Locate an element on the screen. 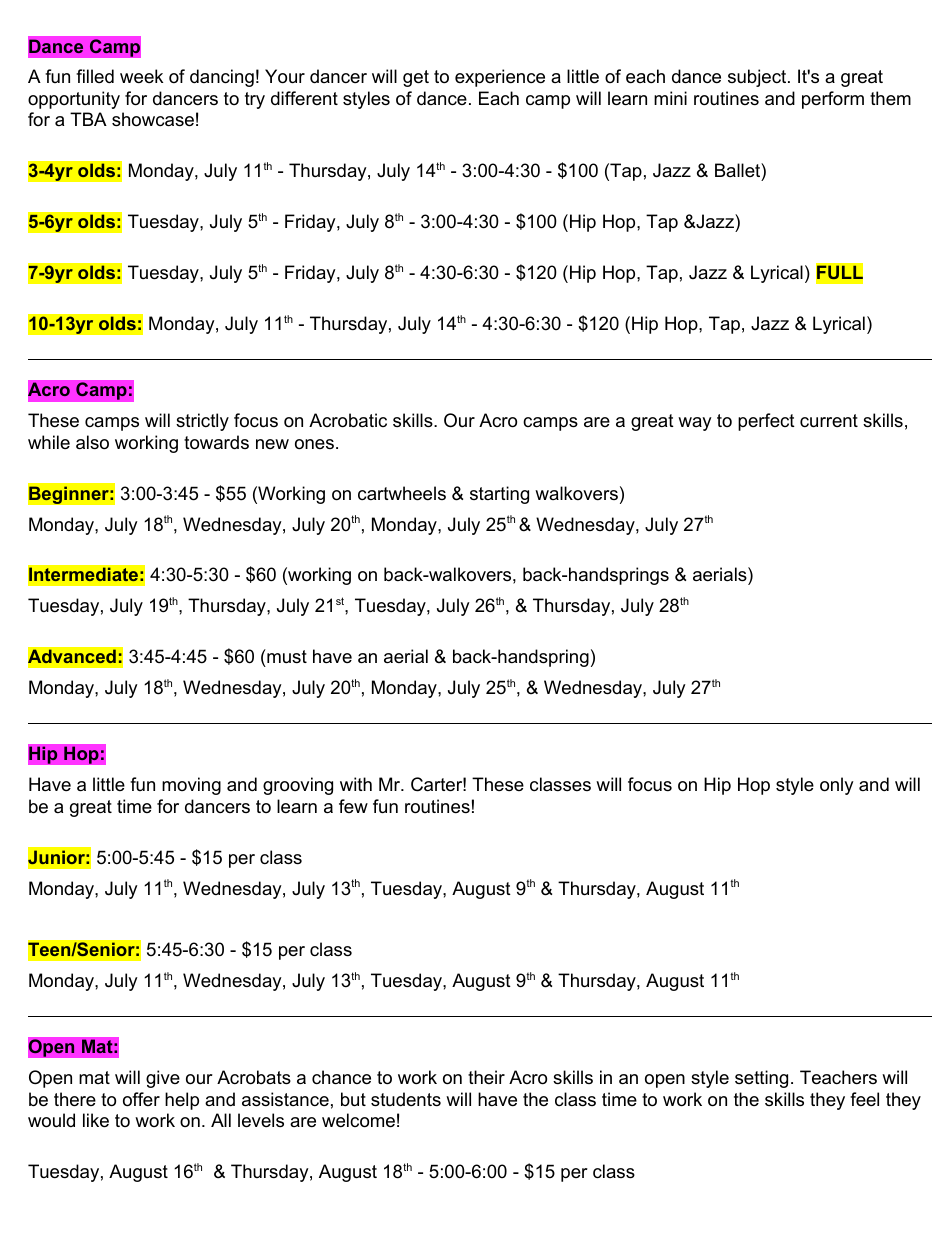 The height and width of the screenshot is (1233, 952). only is located at coordinates (837, 786).
